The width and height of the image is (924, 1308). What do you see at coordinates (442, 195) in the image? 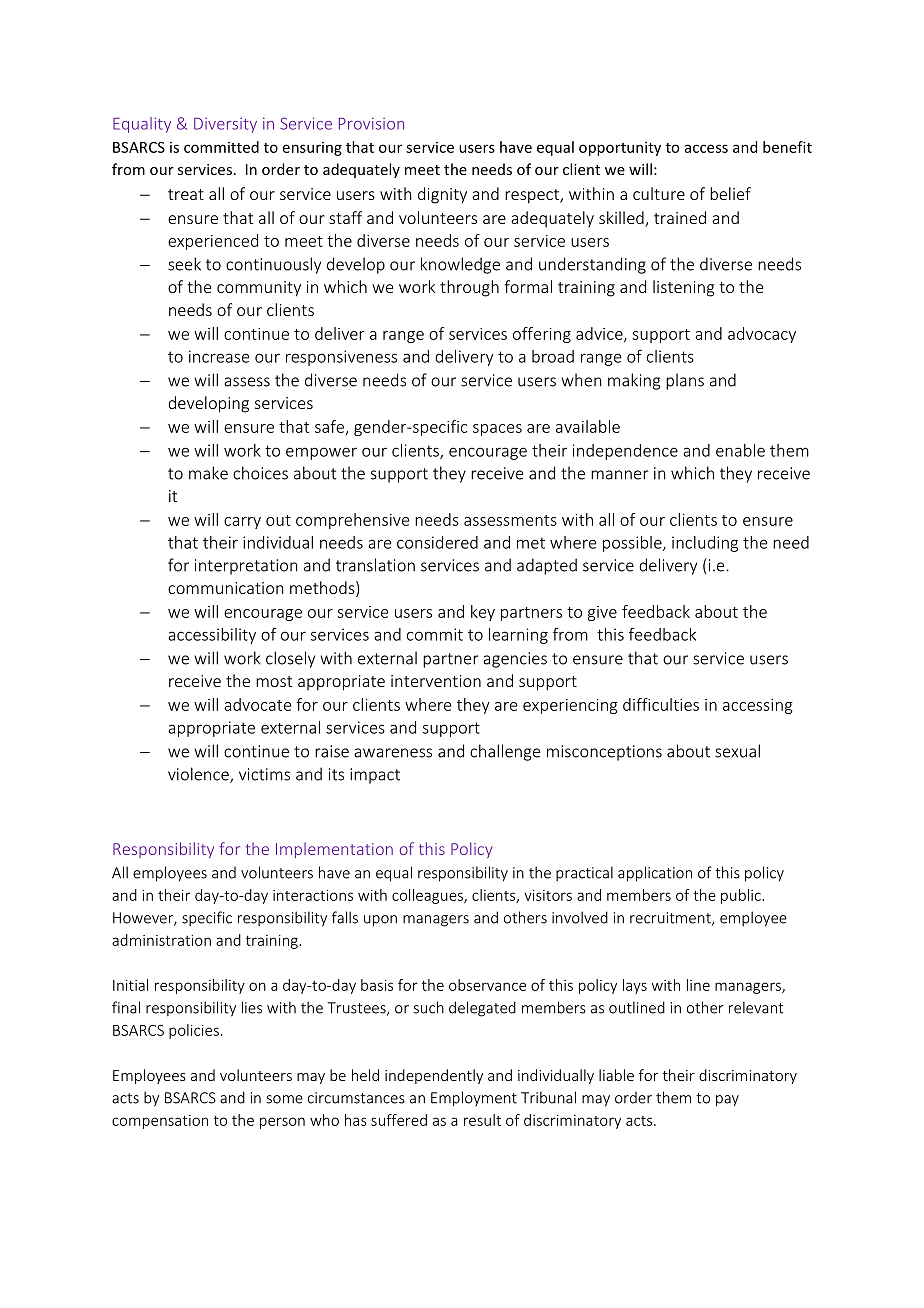
I see `dignity` at bounding box center [442, 195].
